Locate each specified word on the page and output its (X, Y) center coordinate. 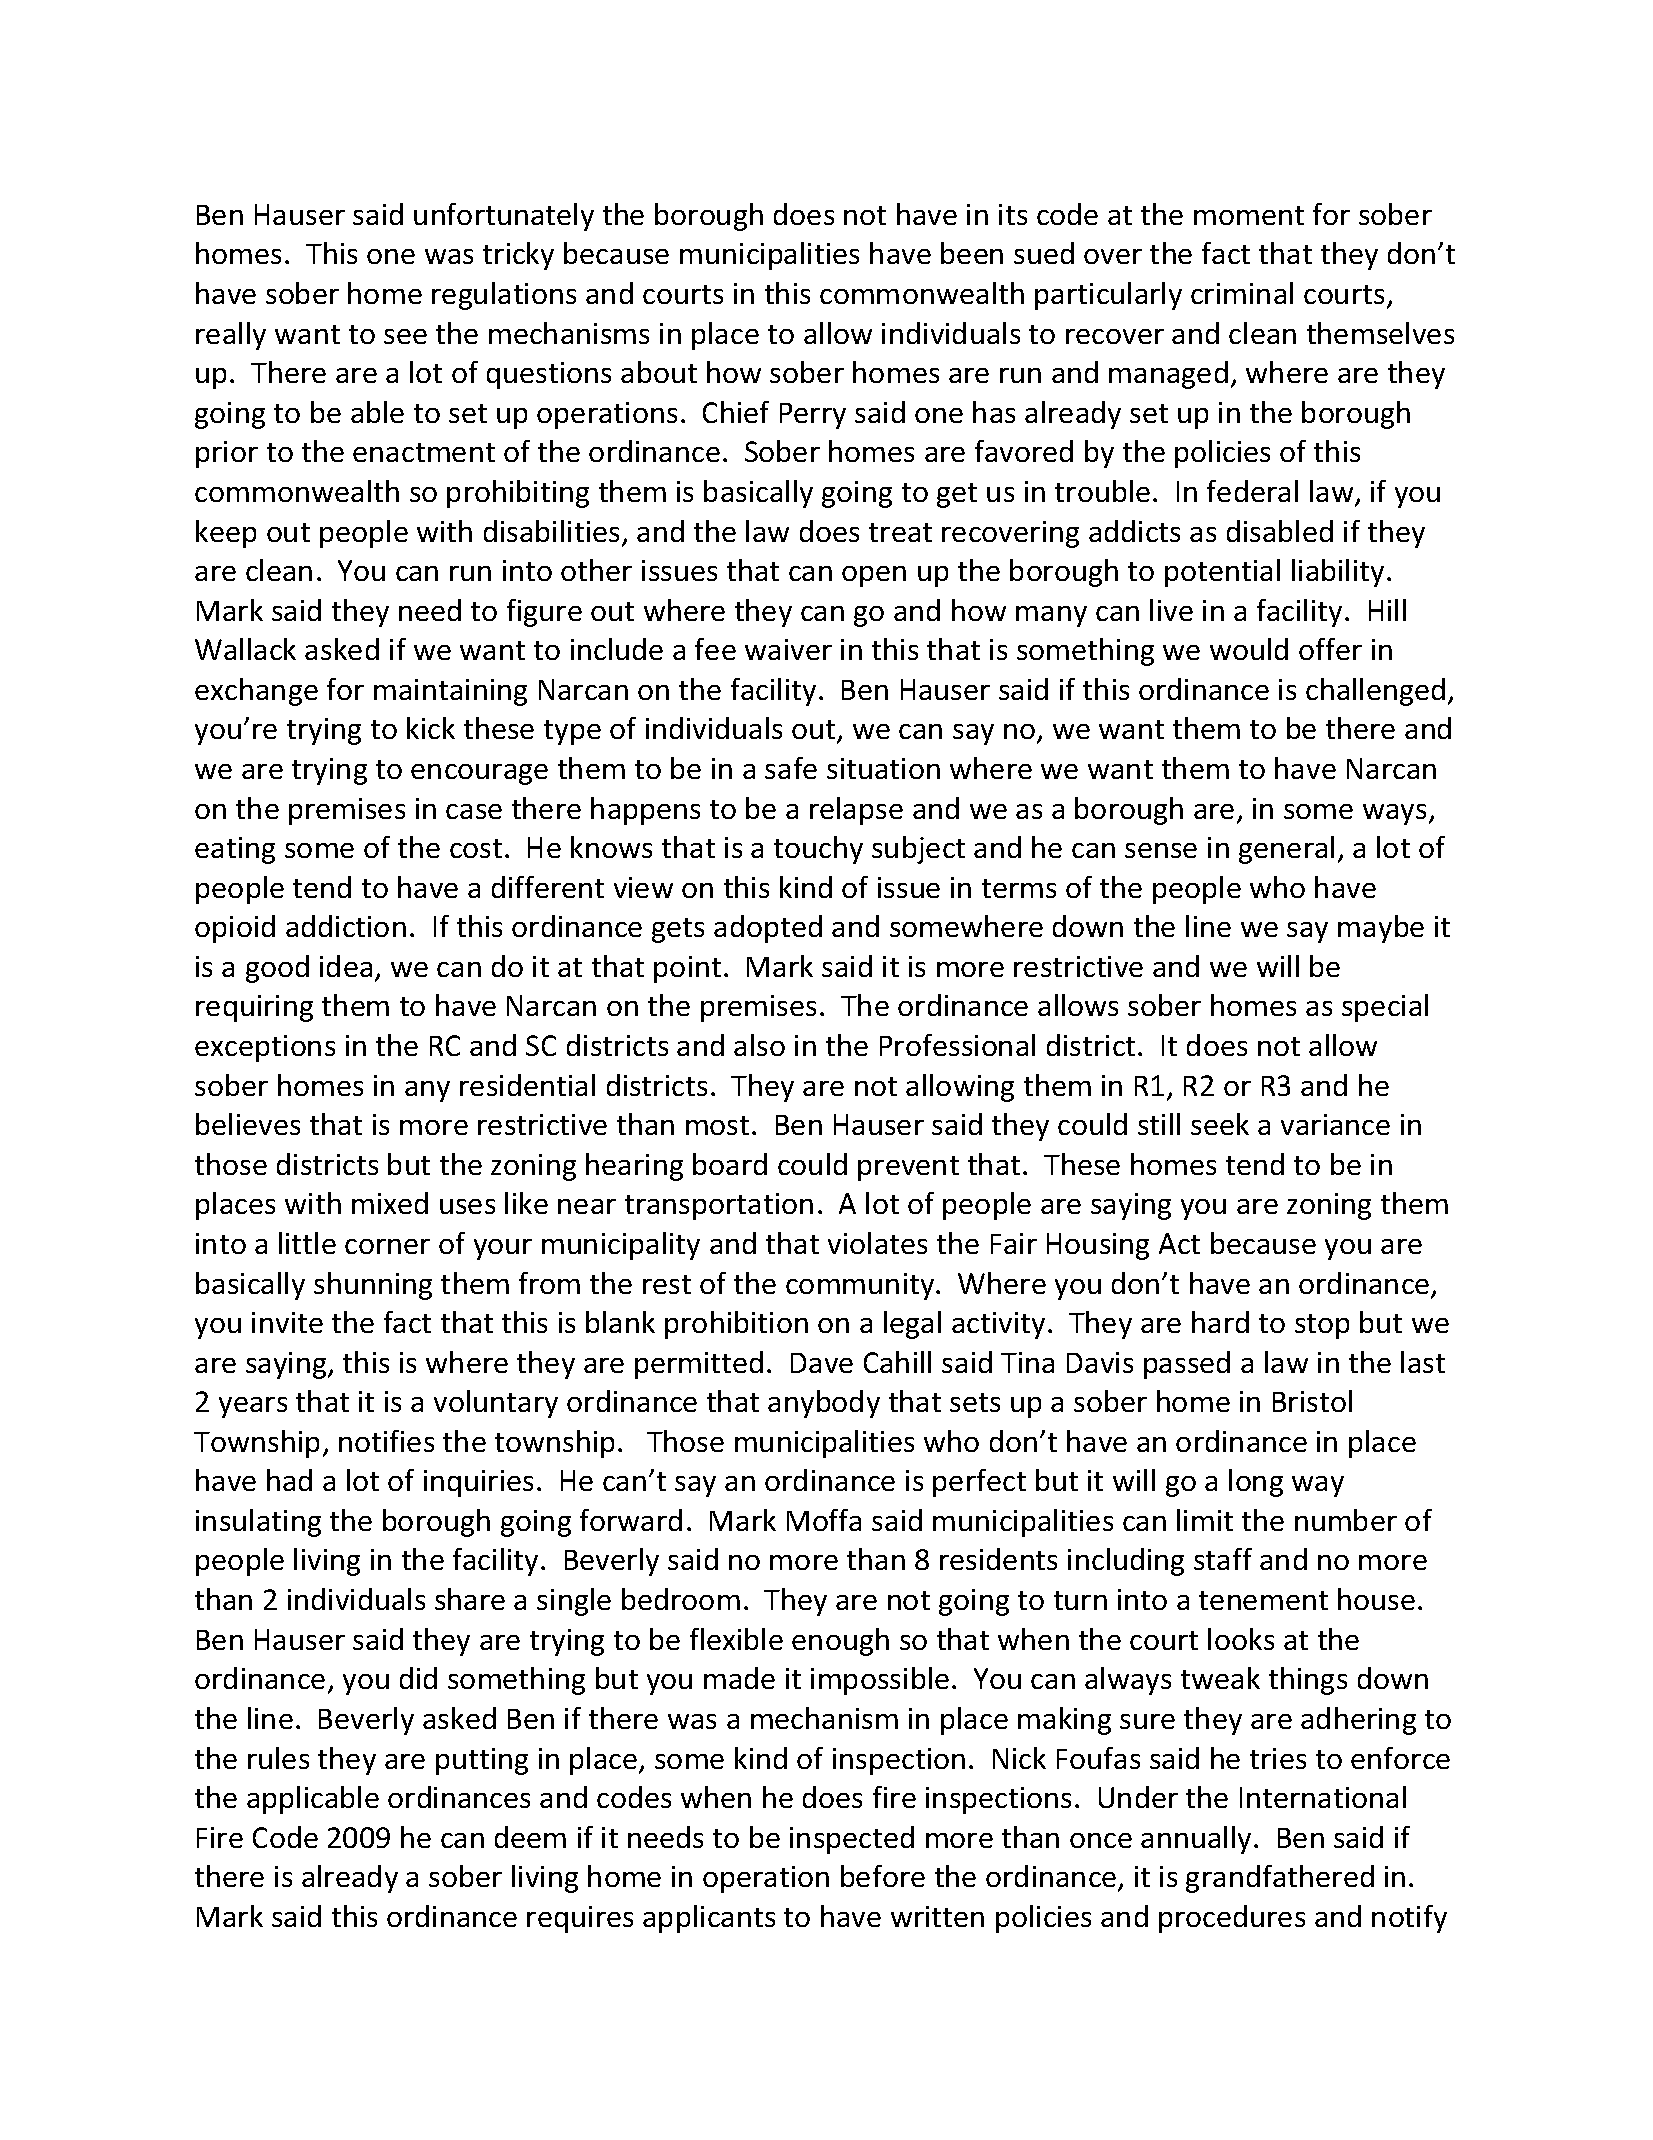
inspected (852, 1840)
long (1256, 1483)
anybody (824, 1404)
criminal (1242, 293)
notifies (386, 1441)
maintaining (450, 692)
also (759, 1045)
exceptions (265, 1048)
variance (1335, 1124)
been (972, 253)
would (1249, 649)
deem (530, 1837)
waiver (788, 649)
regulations (504, 296)
